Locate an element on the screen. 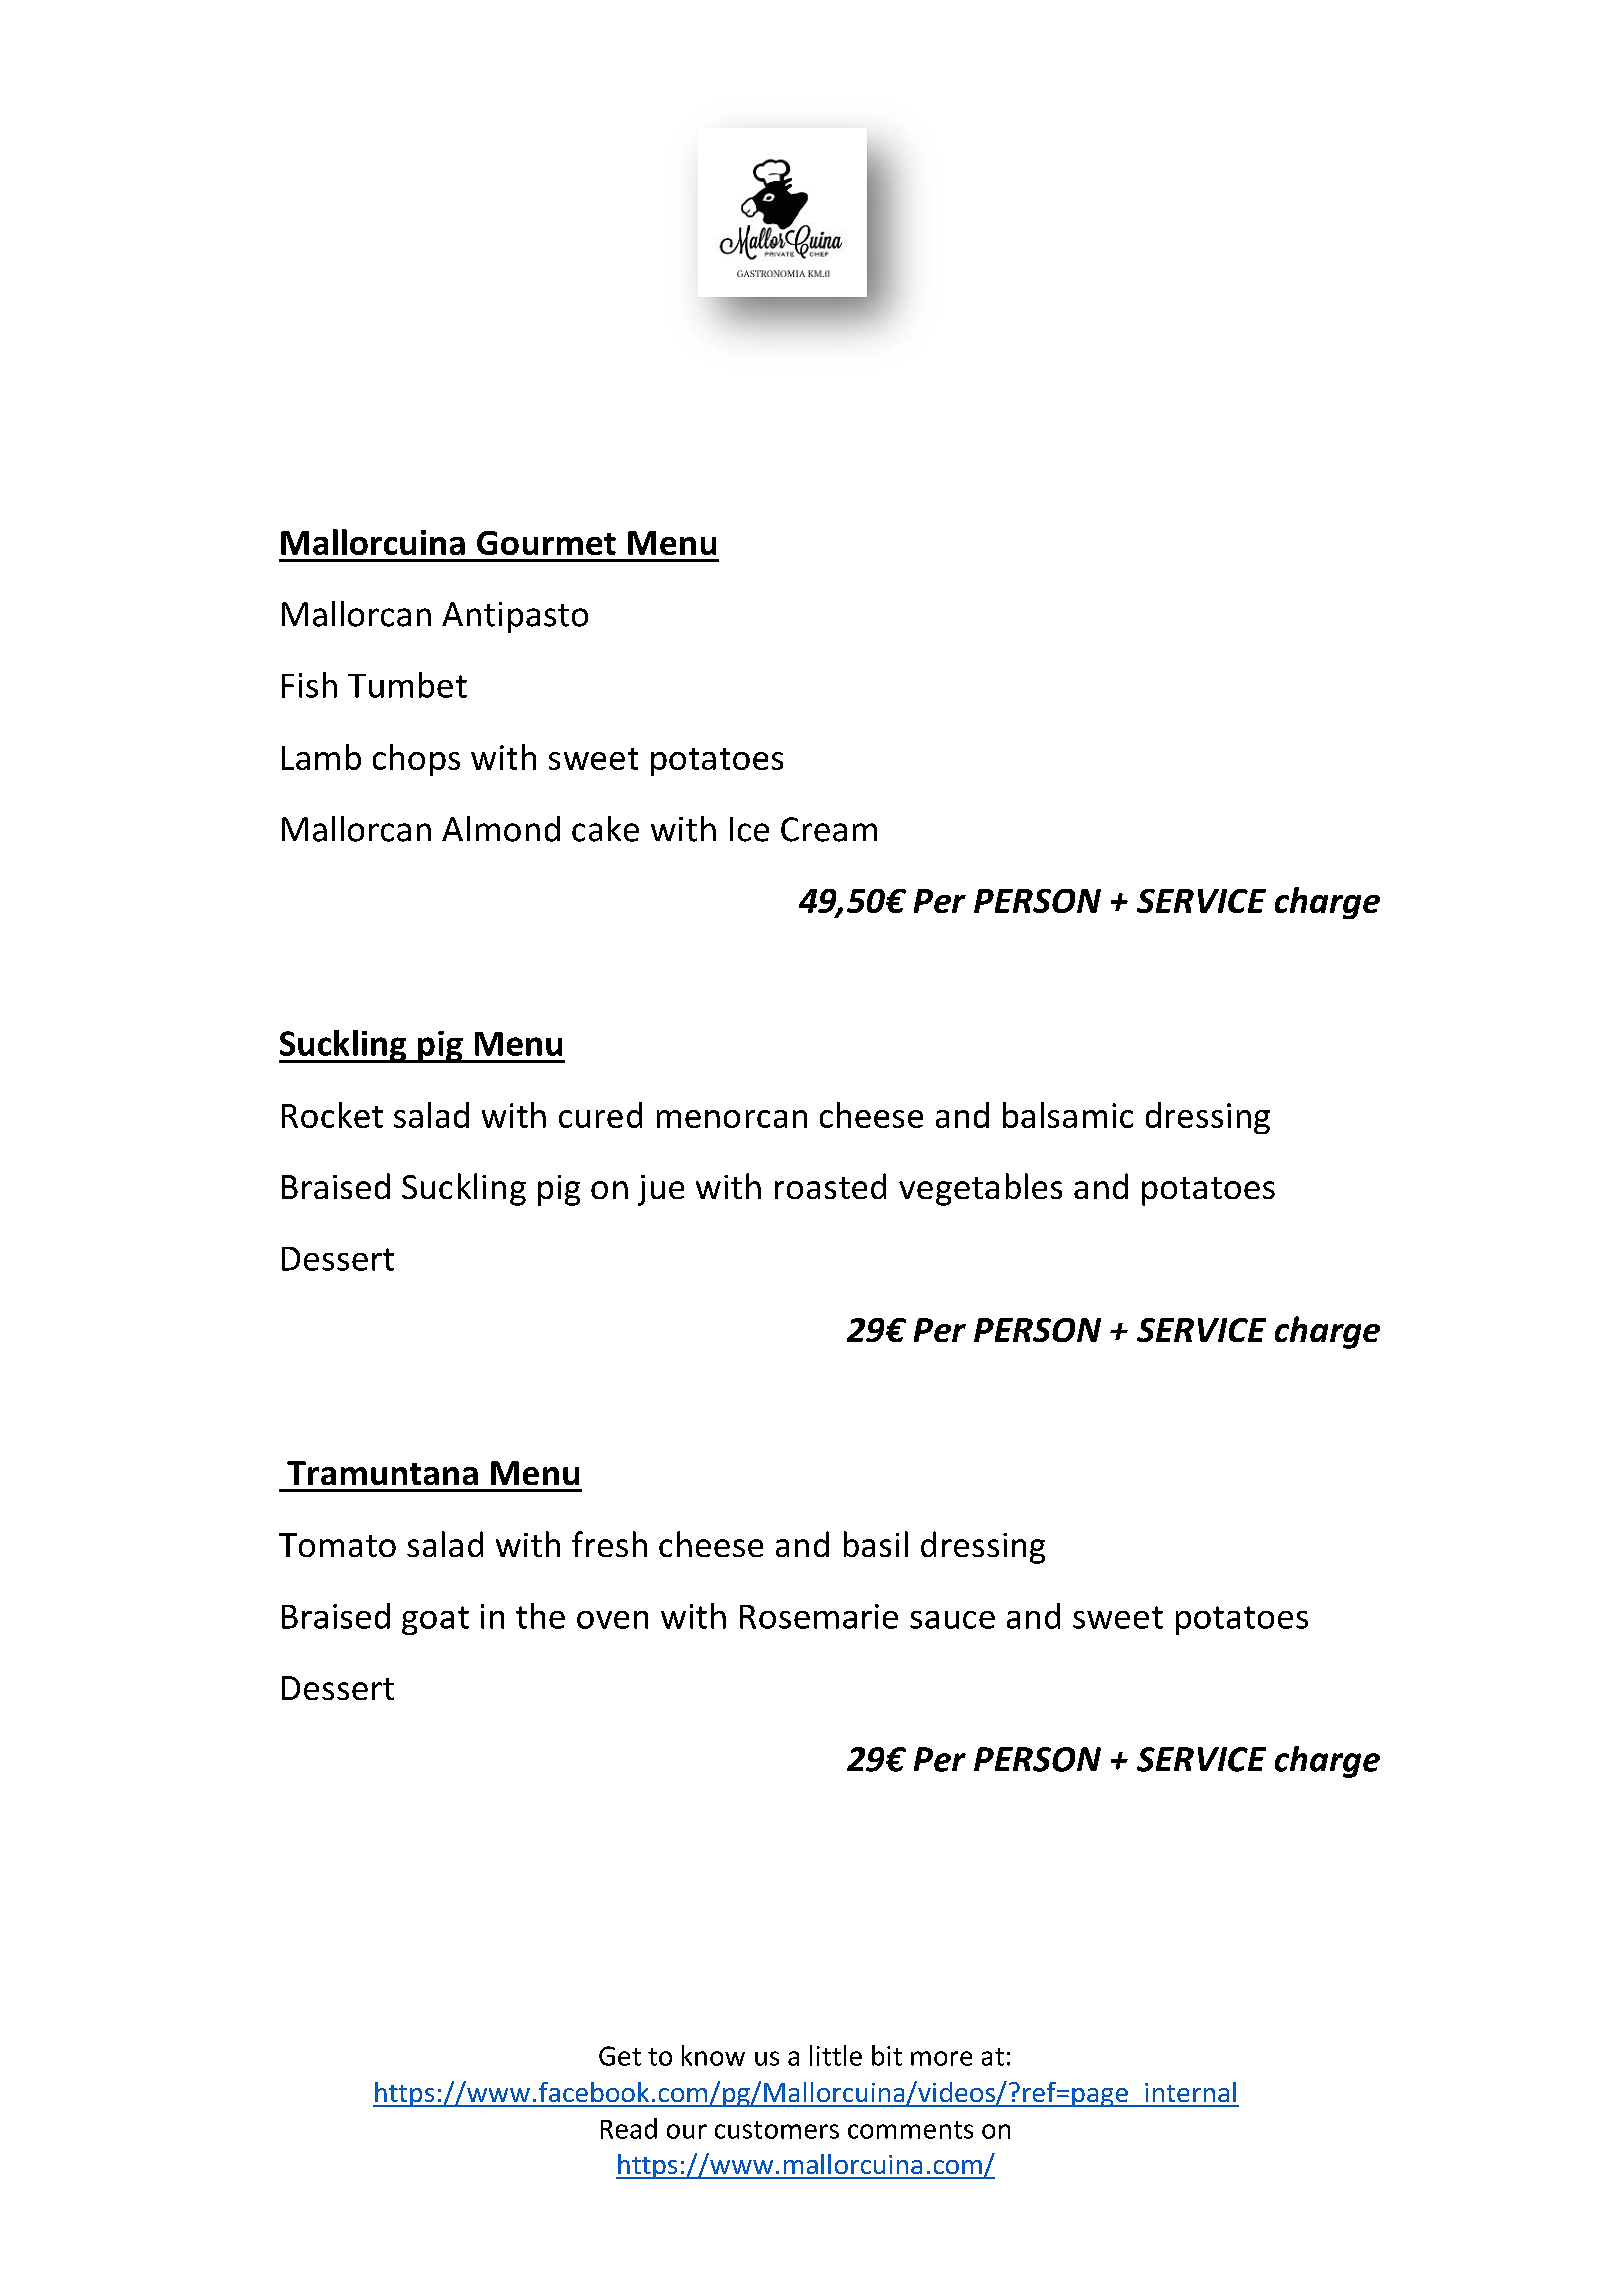 This screenshot has width=1611, height=2278. Cream is located at coordinates (829, 829).
